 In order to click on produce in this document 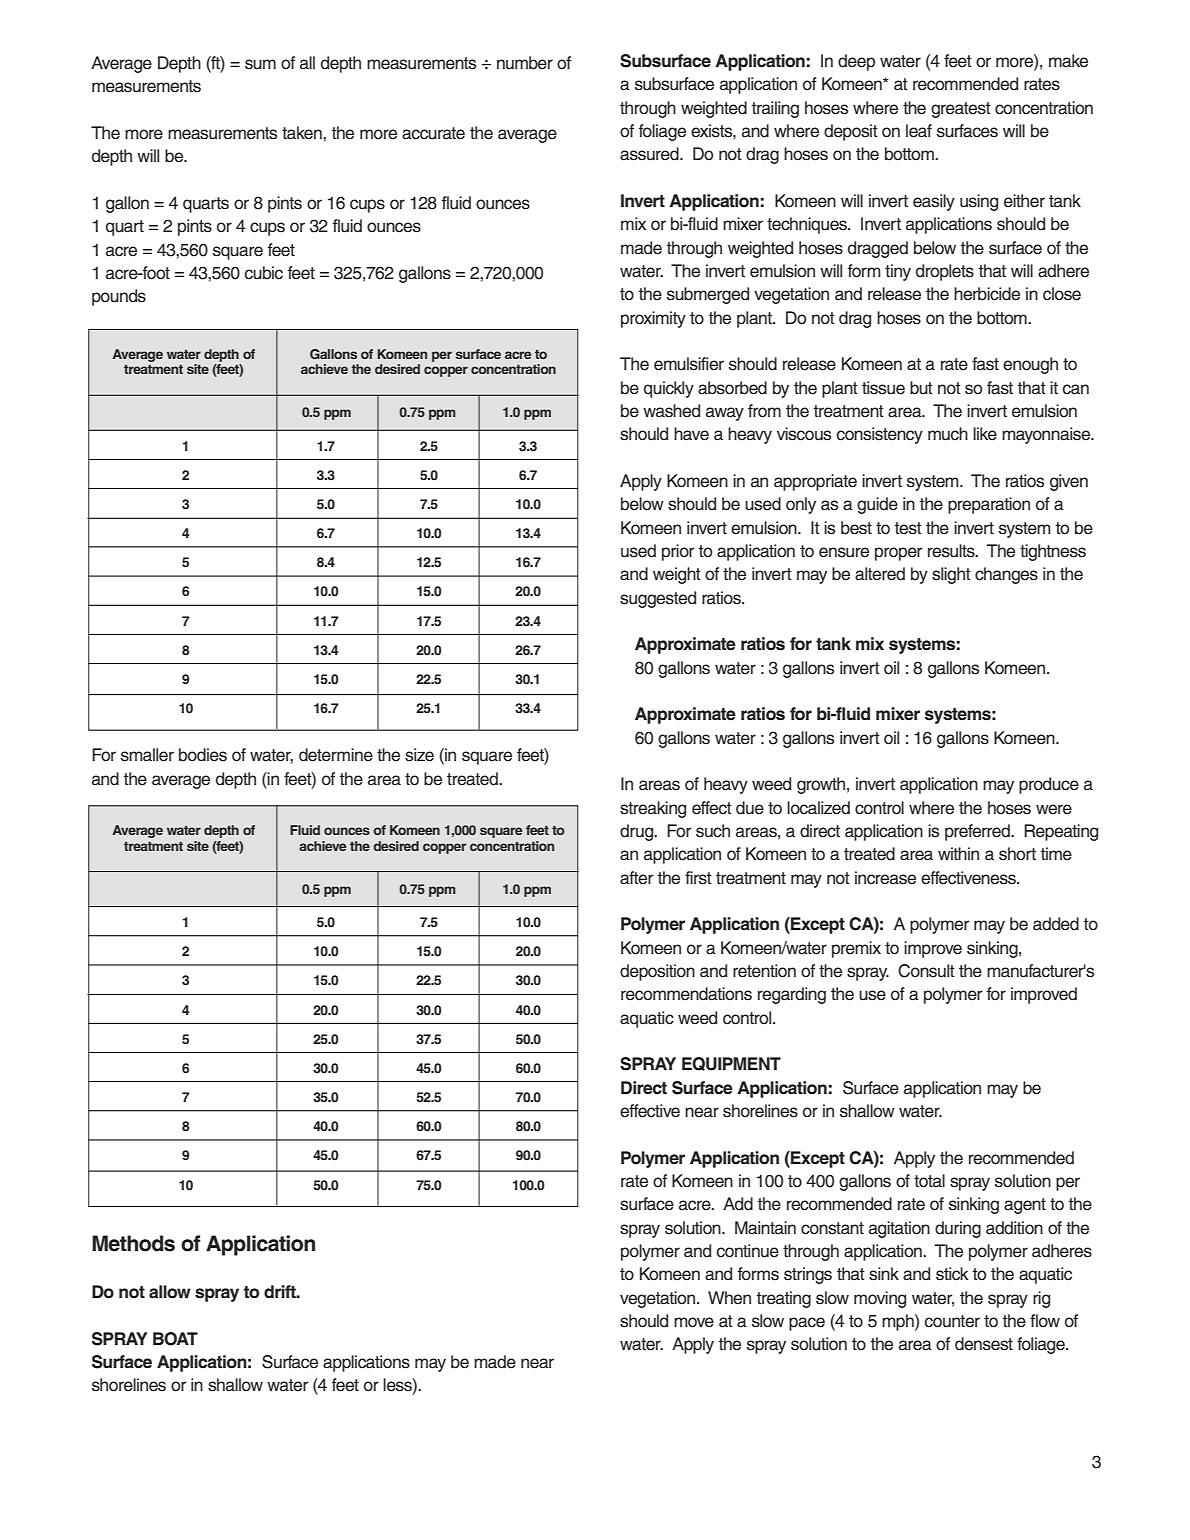, I will do `click(1049, 785)`.
